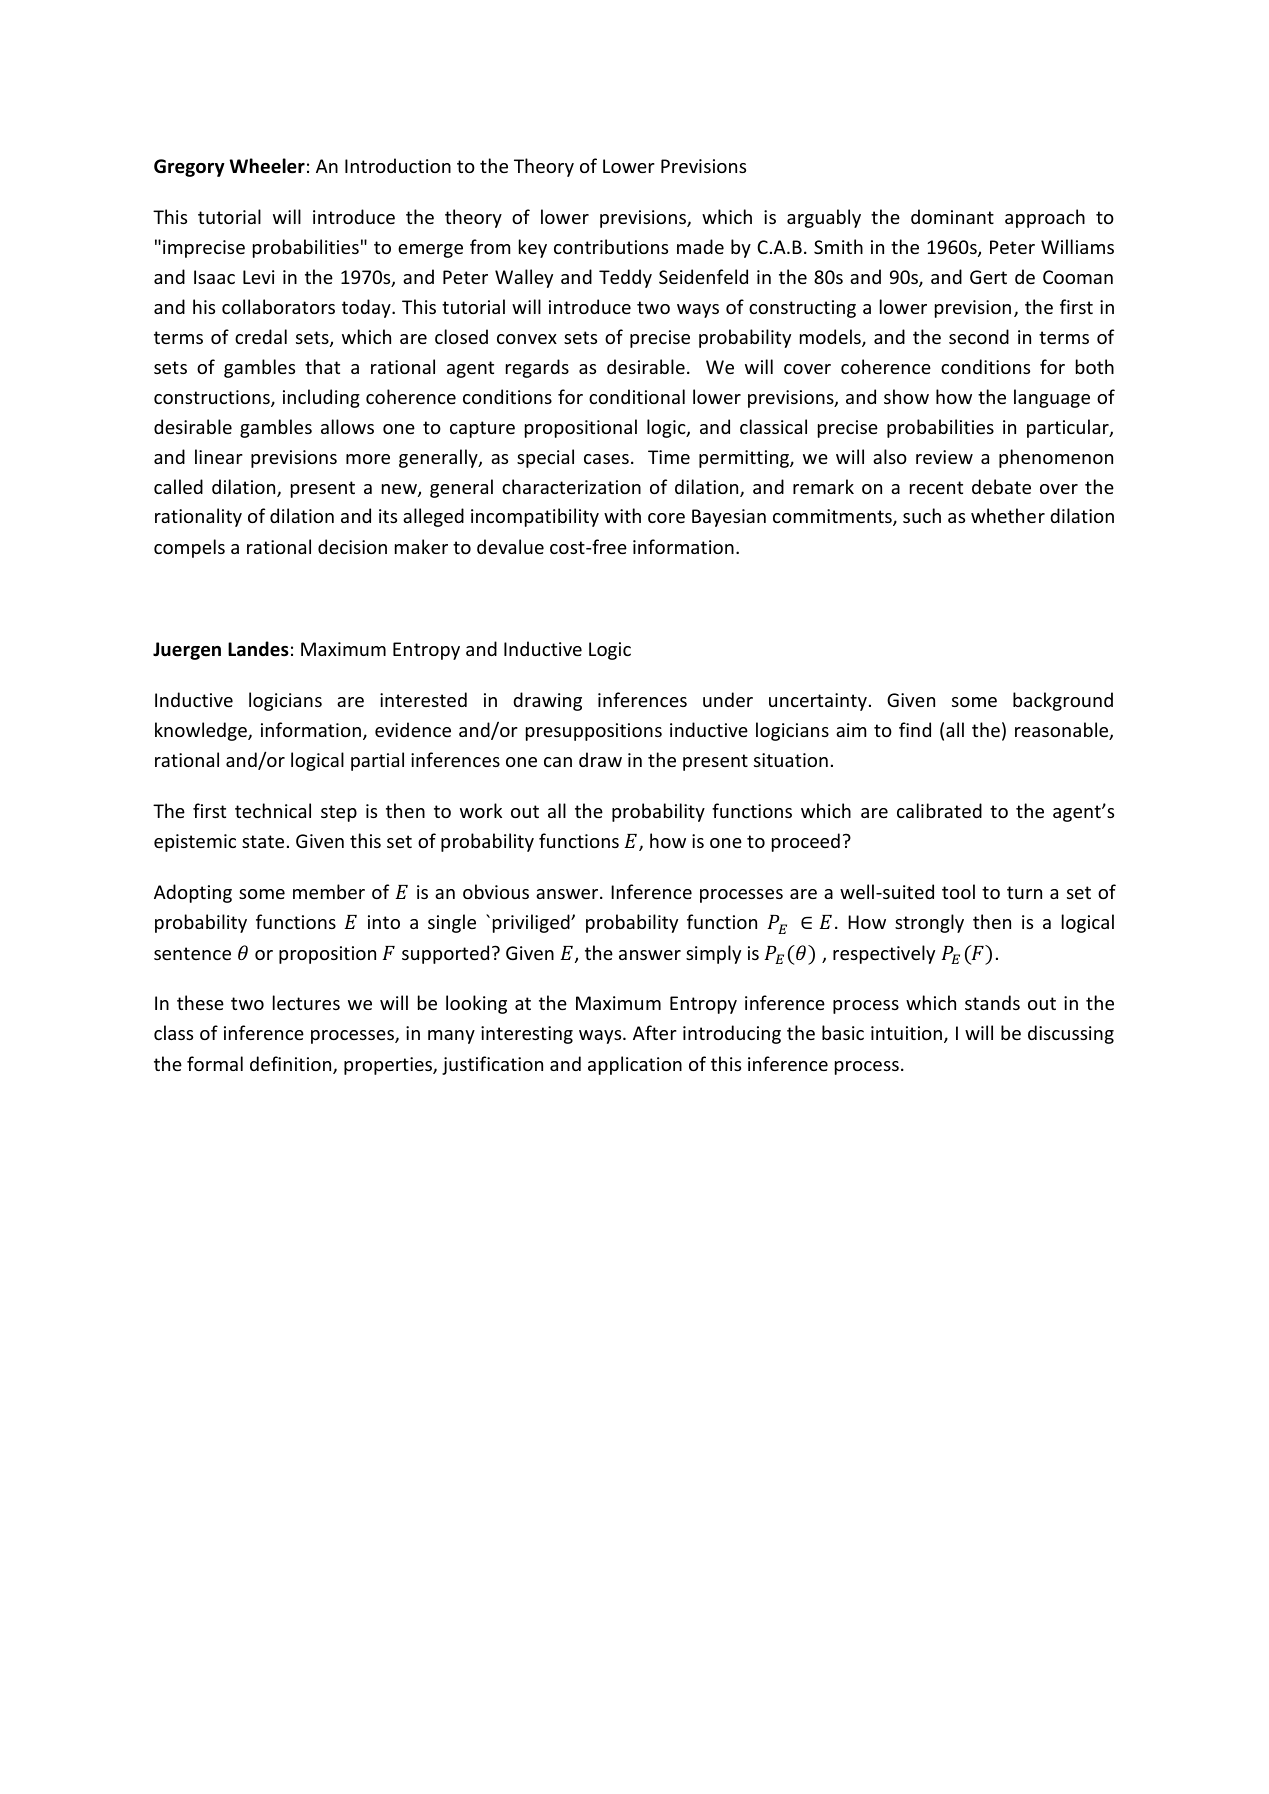 The height and width of the page is (1794, 1269). I want to click on knowledge, so click(202, 731).
